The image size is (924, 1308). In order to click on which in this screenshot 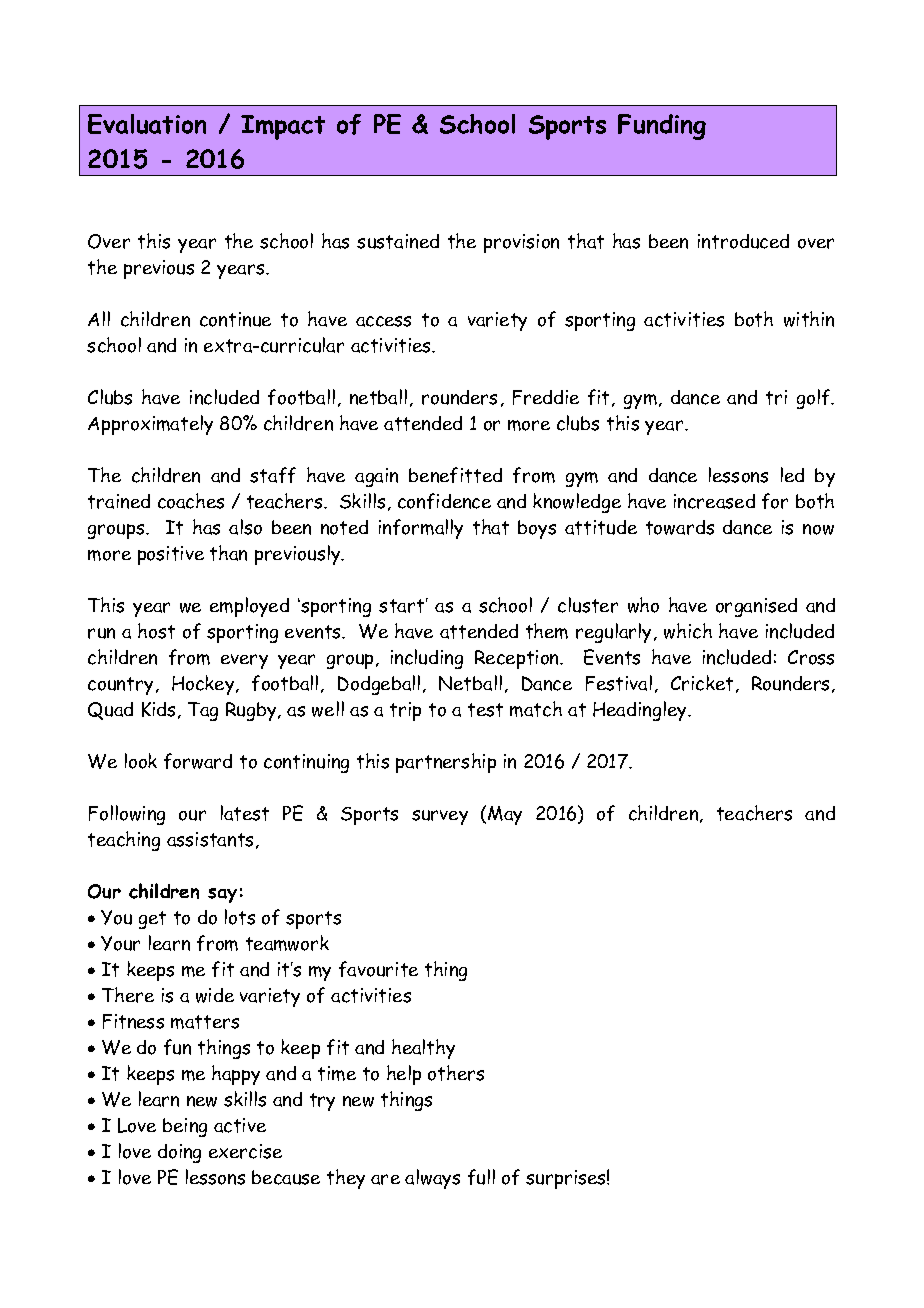, I will do `click(688, 631)`.
